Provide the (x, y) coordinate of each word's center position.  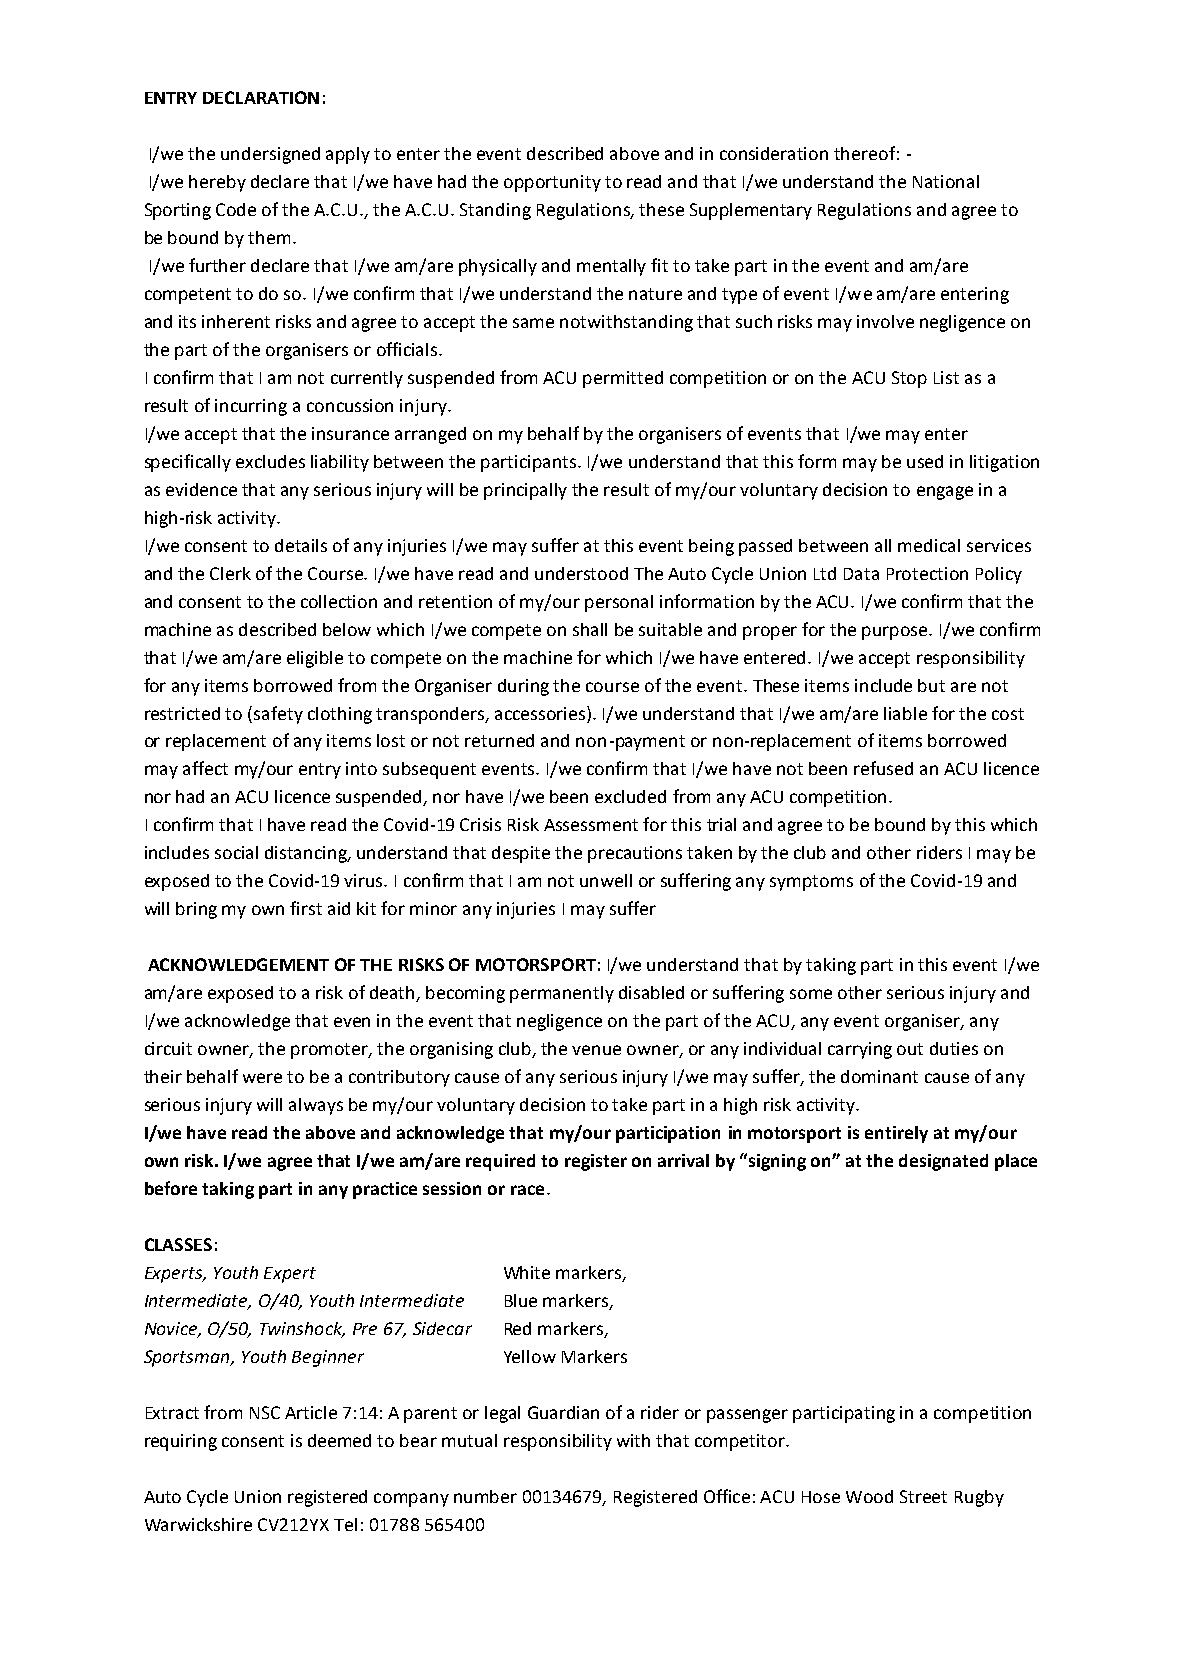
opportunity (552, 183)
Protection (927, 573)
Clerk (230, 573)
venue (596, 1050)
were (262, 1078)
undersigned (270, 155)
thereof (864, 153)
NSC (265, 1412)
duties (954, 1048)
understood (581, 573)
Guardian (563, 1412)
